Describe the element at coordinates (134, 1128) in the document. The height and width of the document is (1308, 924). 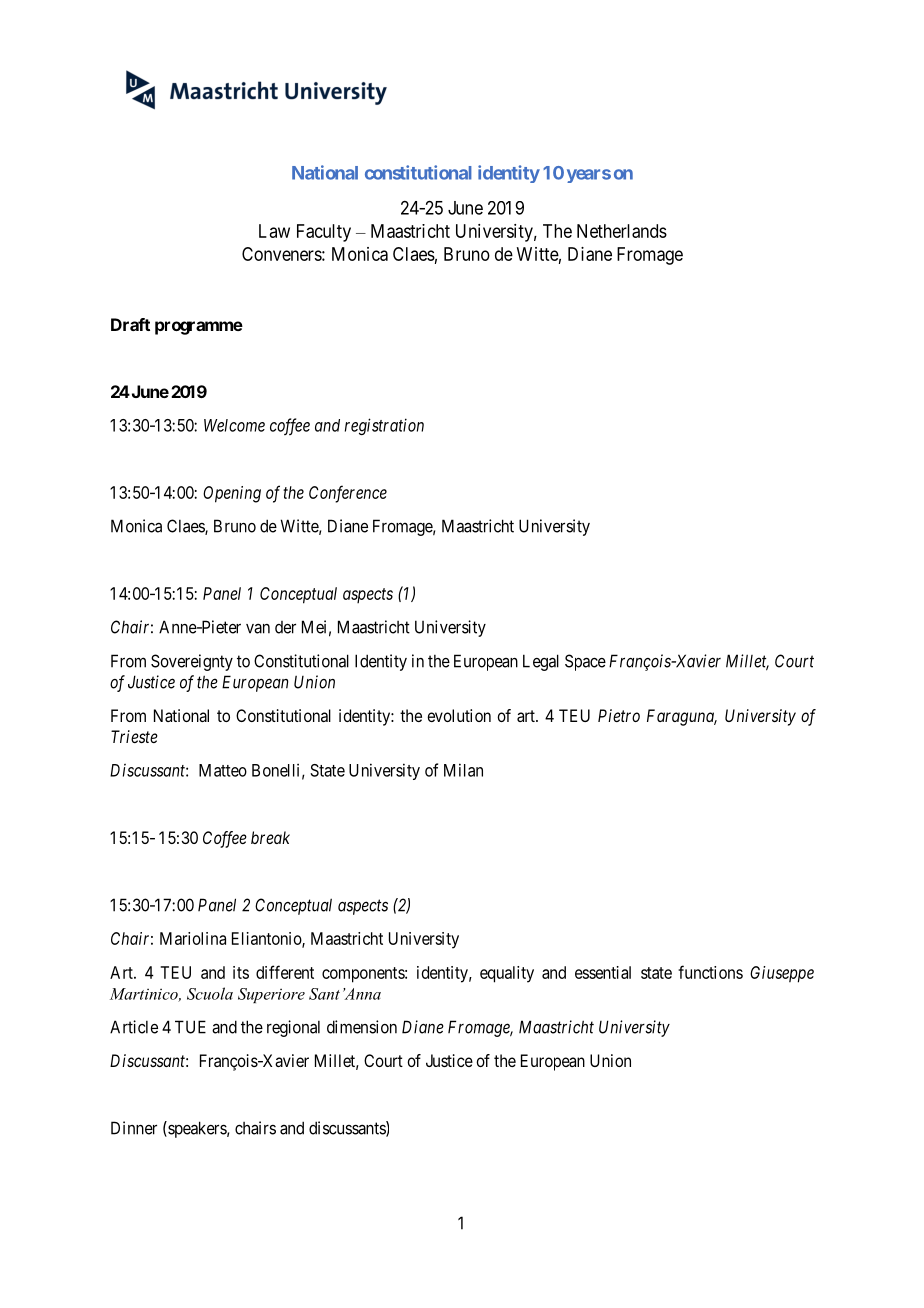
I see `Dinner` at that location.
